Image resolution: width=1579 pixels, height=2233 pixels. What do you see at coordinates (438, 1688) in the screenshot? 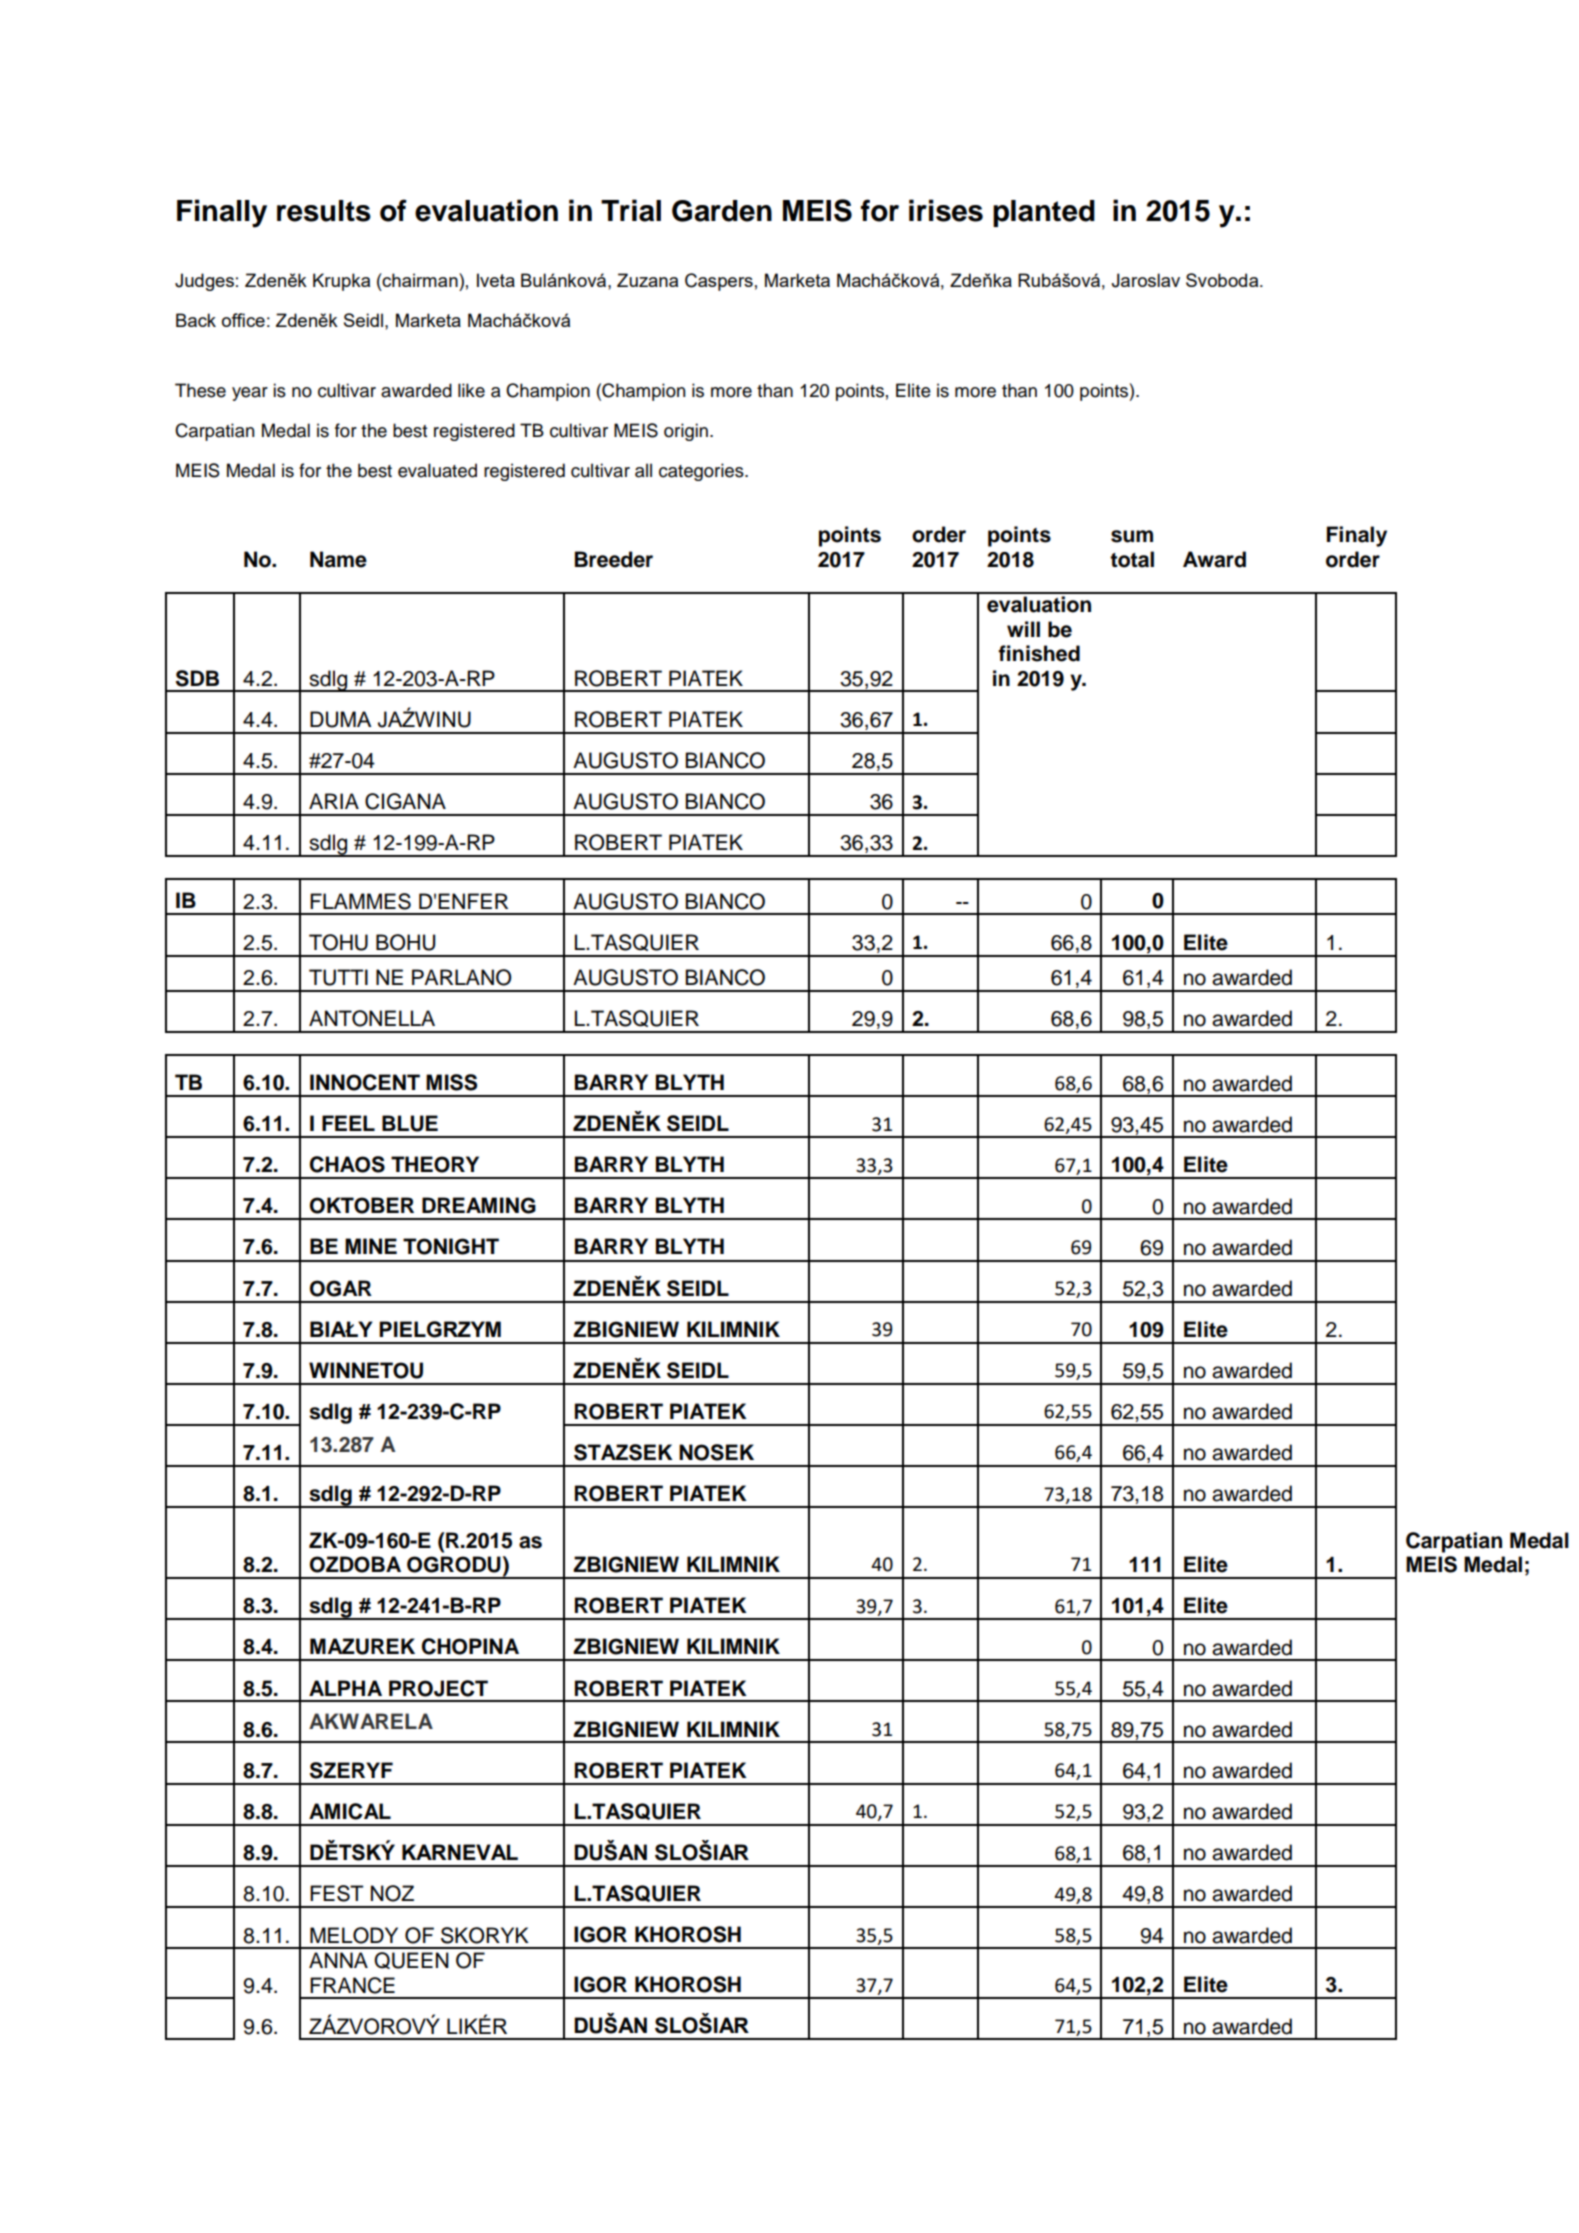
I see `PROJECT` at bounding box center [438, 1688].
